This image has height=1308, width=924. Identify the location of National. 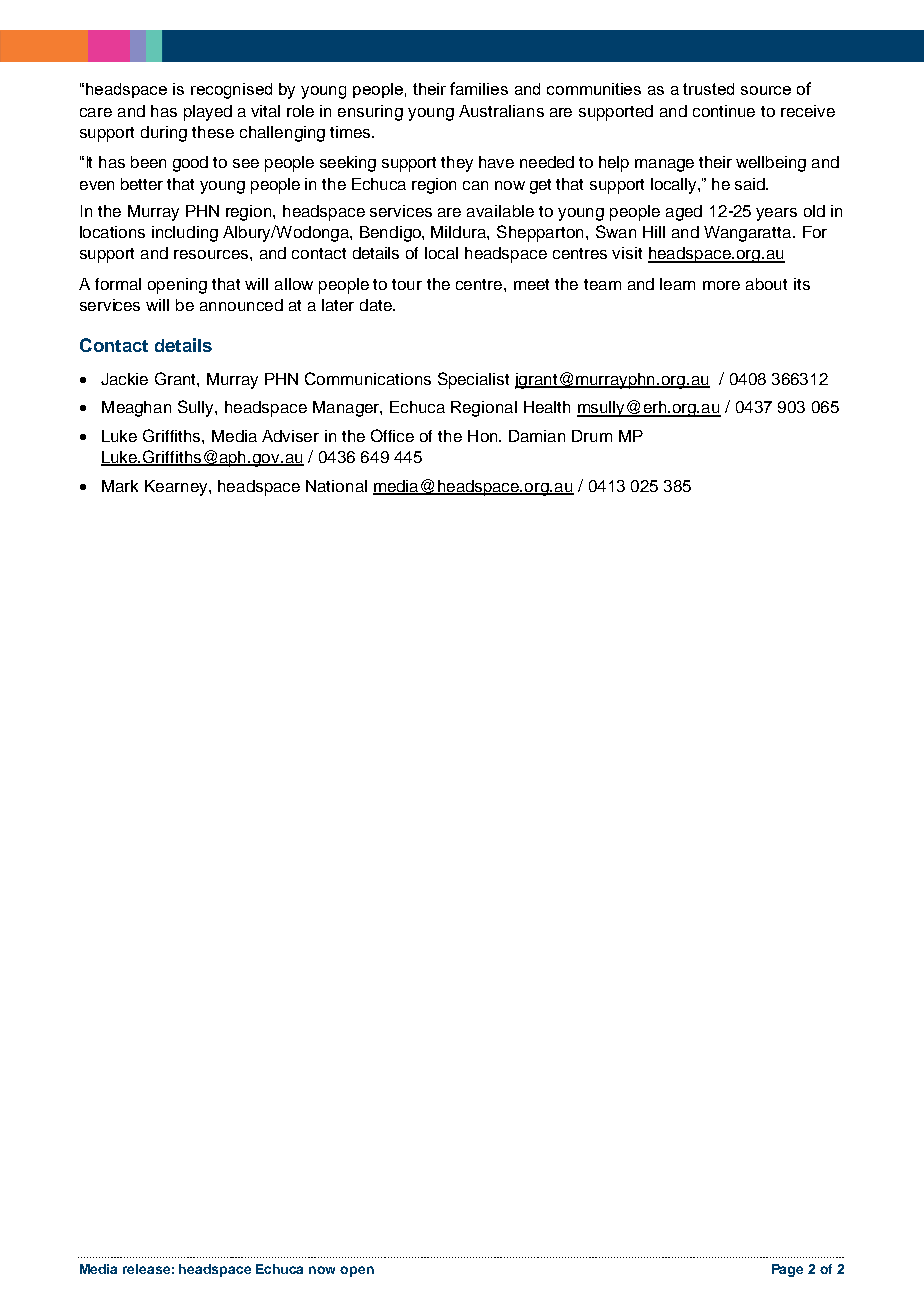
(336, 486).
